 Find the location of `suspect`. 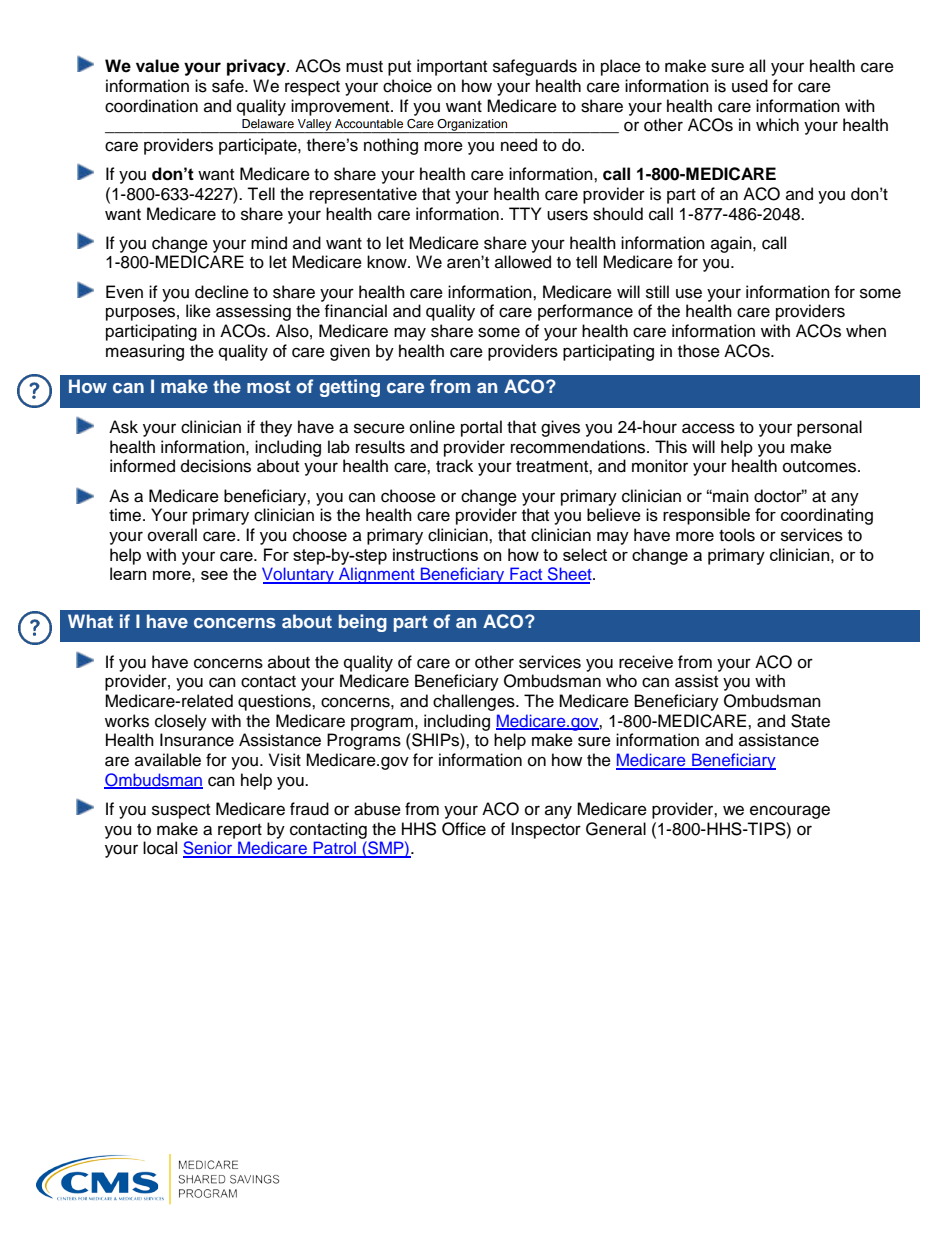

suspect is located at coordinates (181, 811).
